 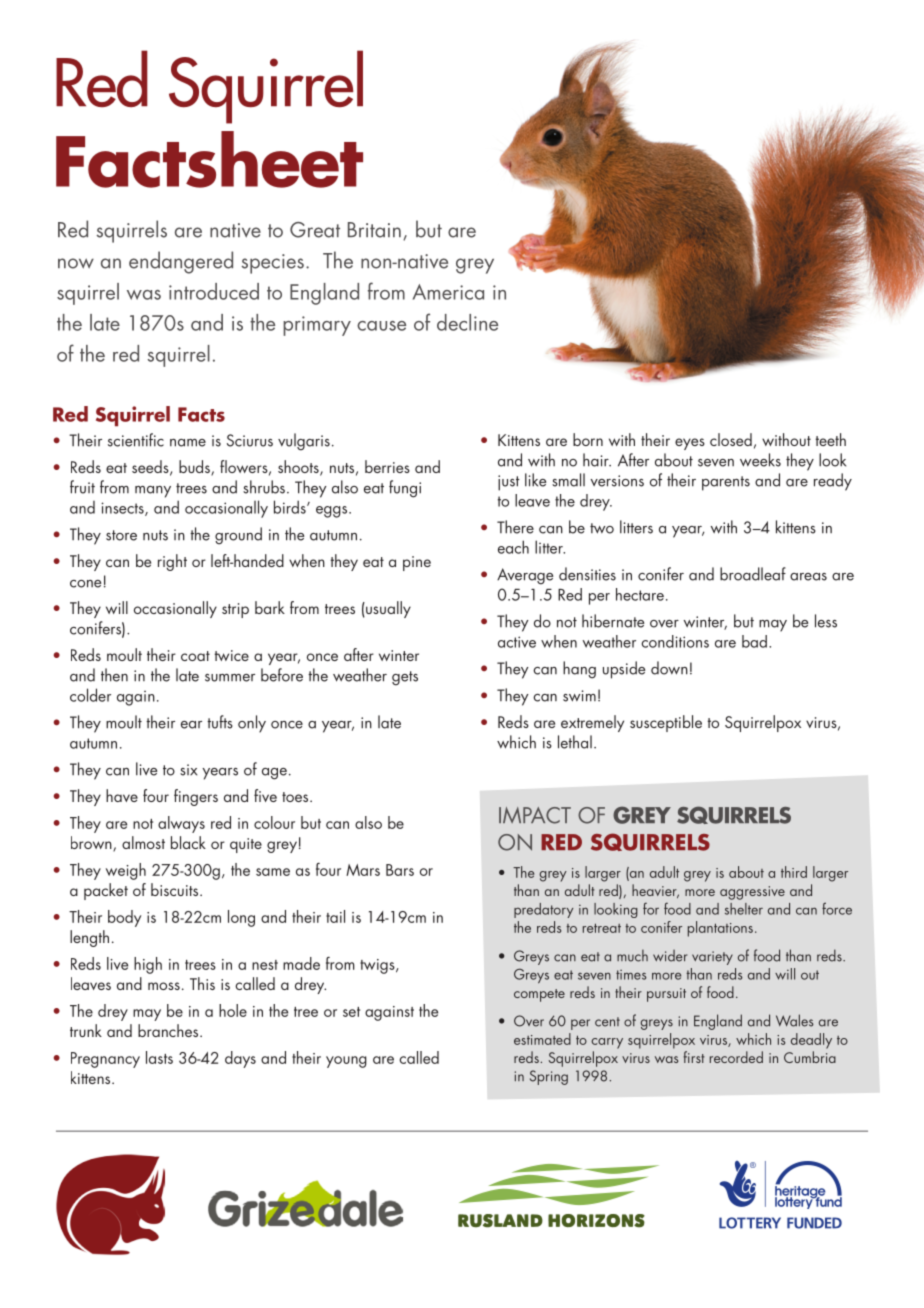 I want to click on America, so click(x=448, y=292).
